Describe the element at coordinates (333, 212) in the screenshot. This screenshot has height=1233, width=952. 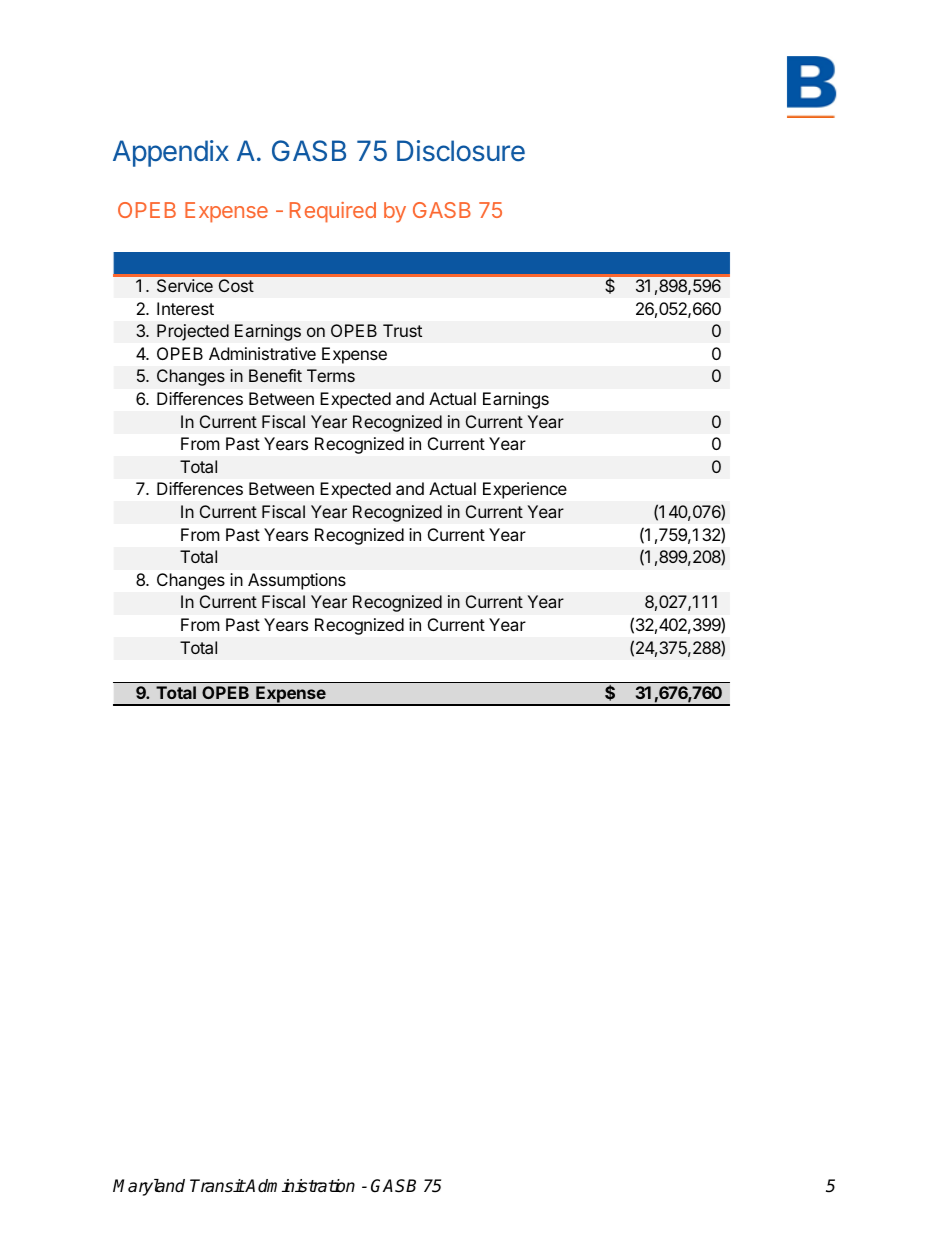
I see `Required` at that location.
